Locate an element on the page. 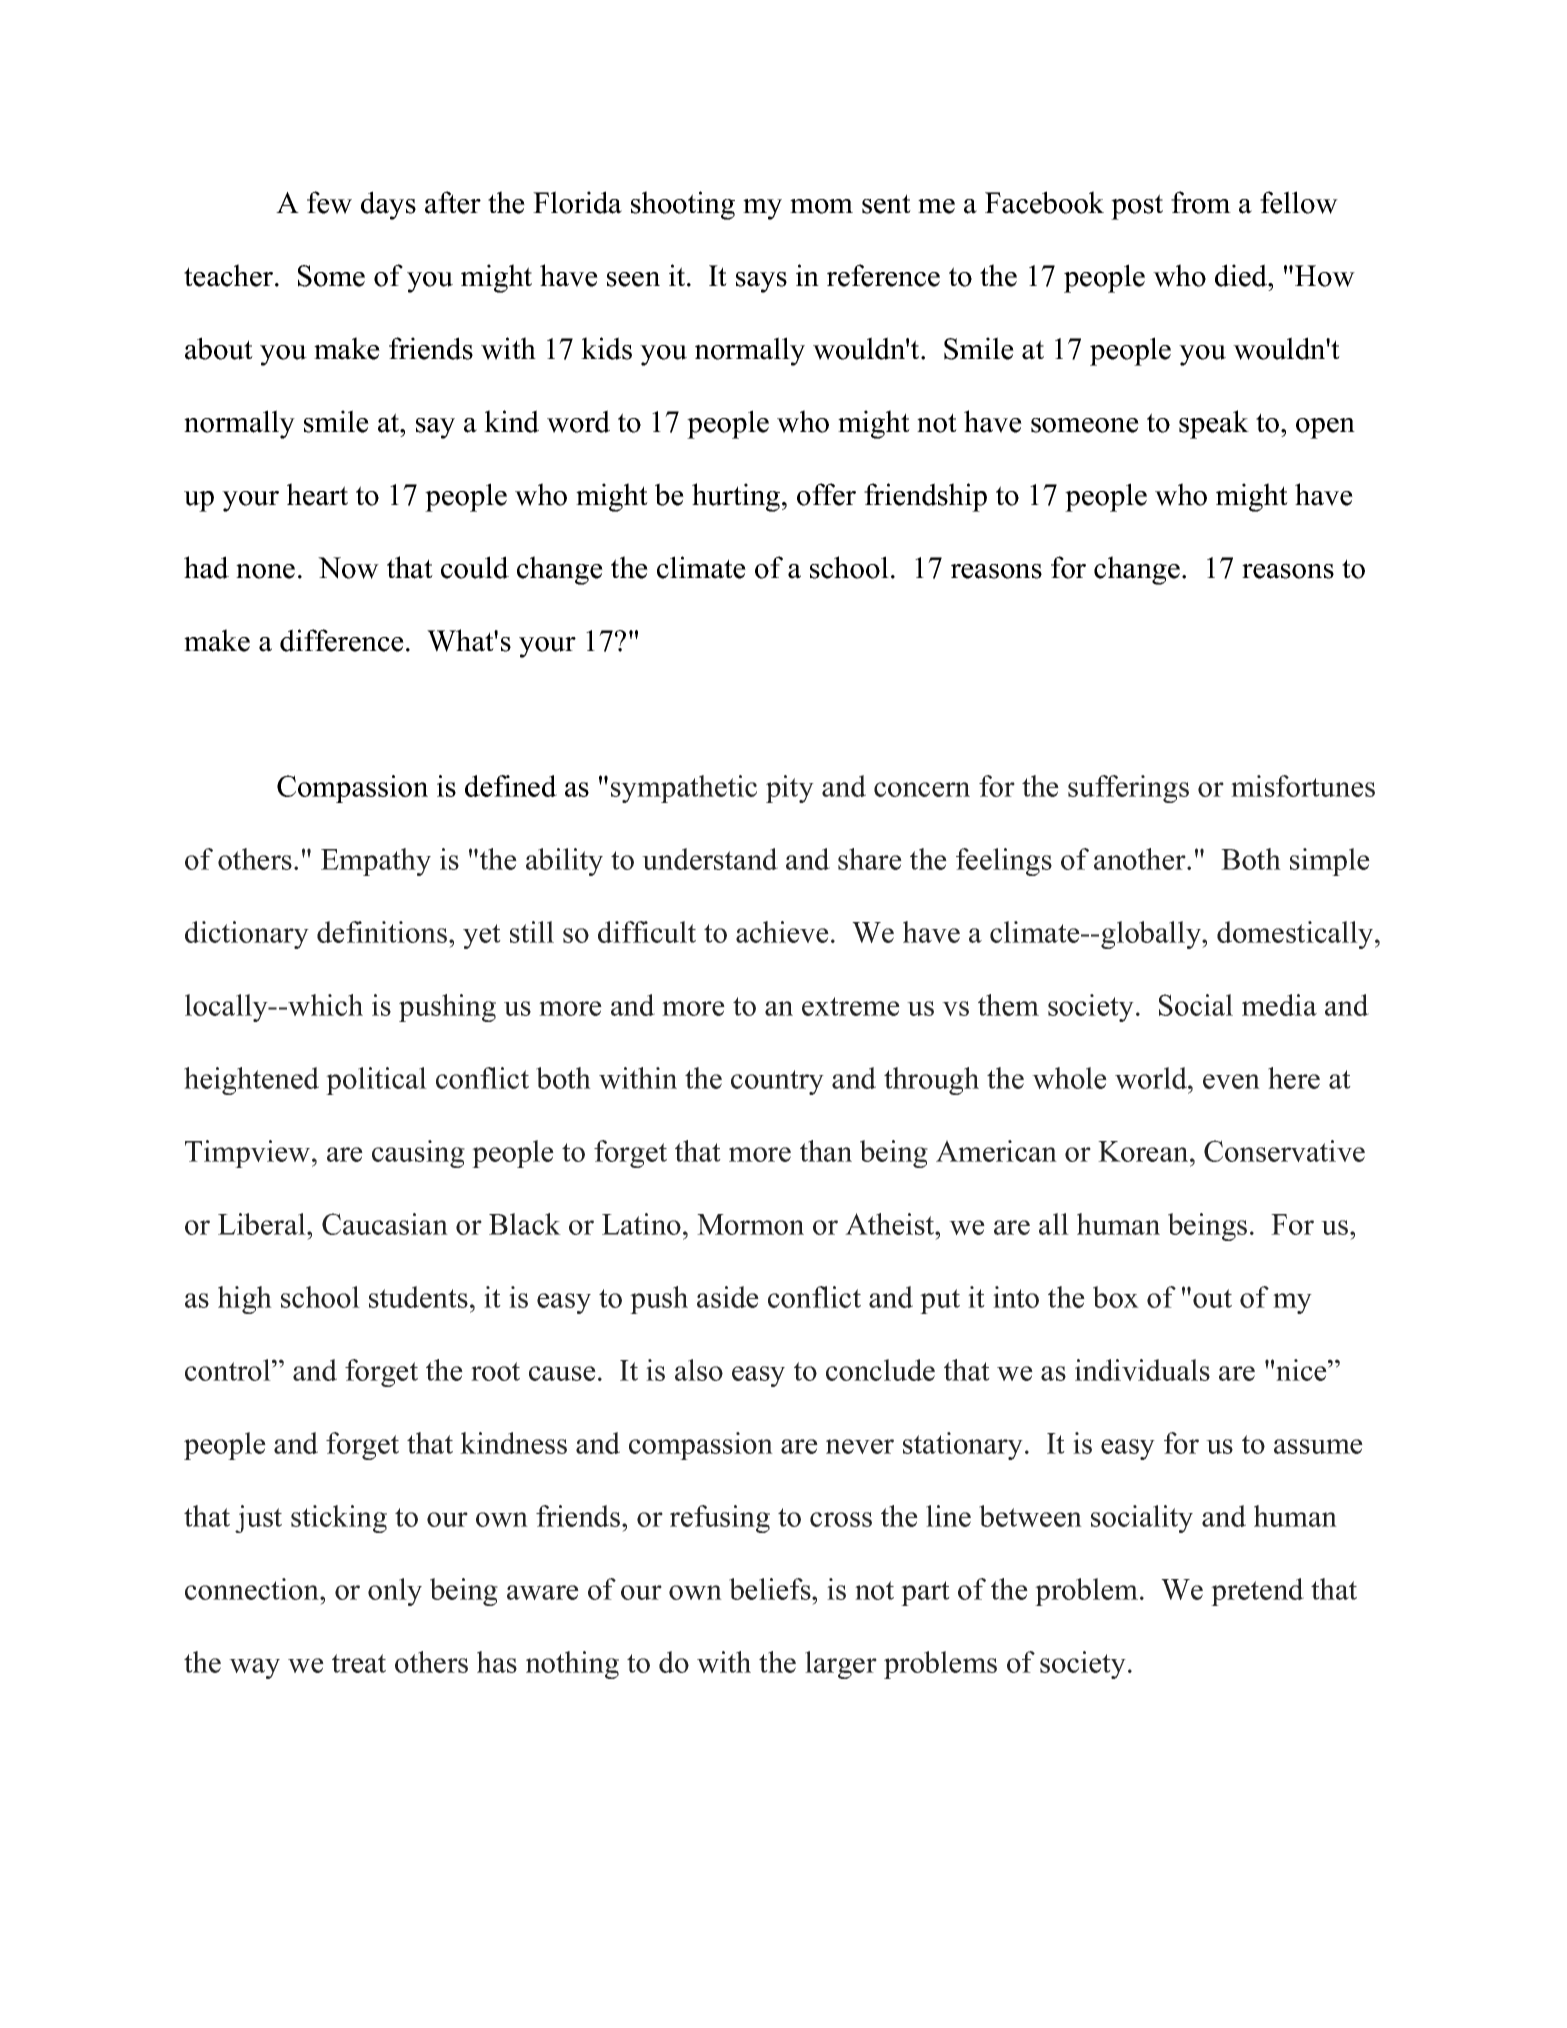 Image resolution: width=1567 pixels, height=2028 pixels. achieve is located at coordinates (782, 932).
